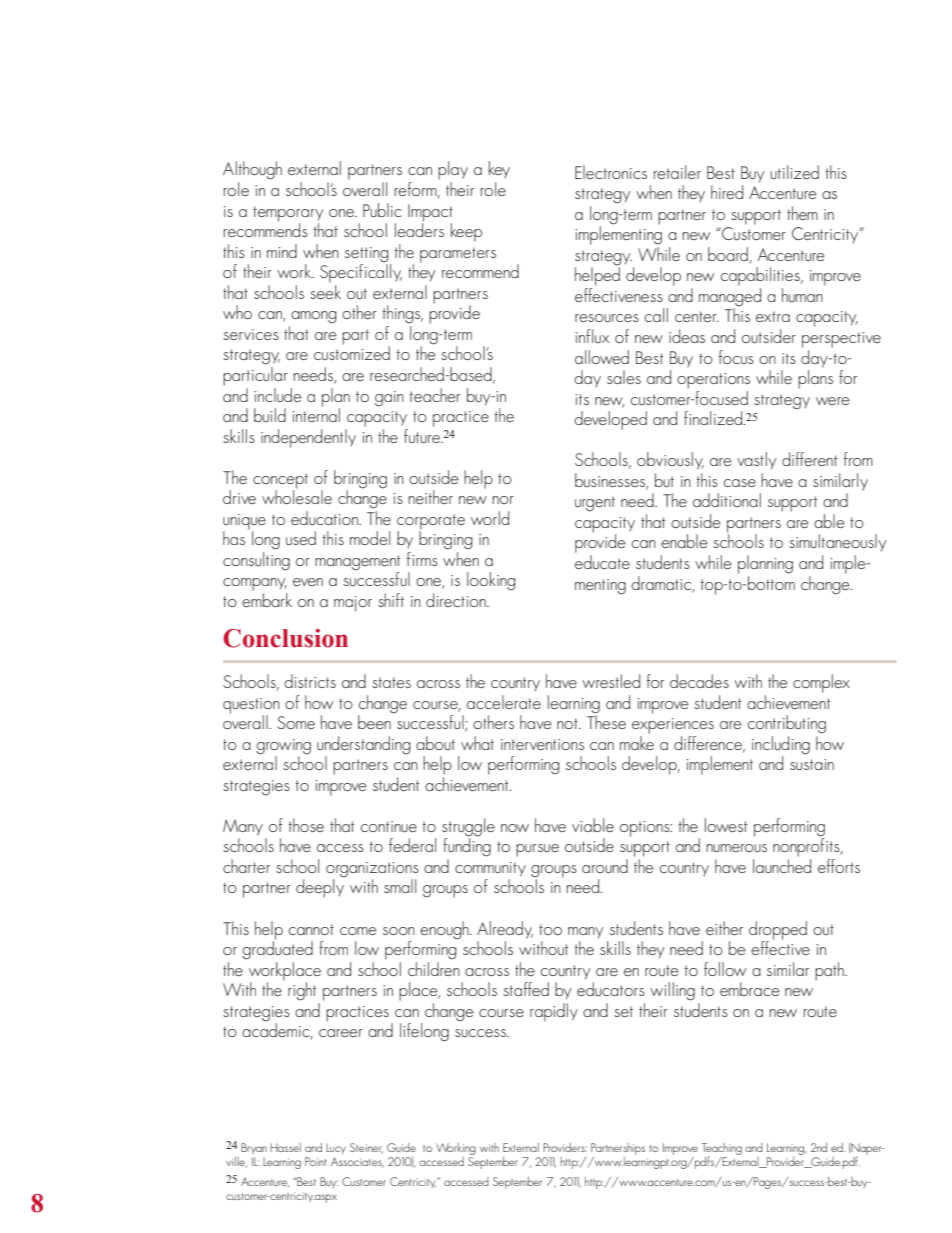  What do you see at coordinates (499, 169) in the image?
I see `key` at bounding box center [499, 169].
